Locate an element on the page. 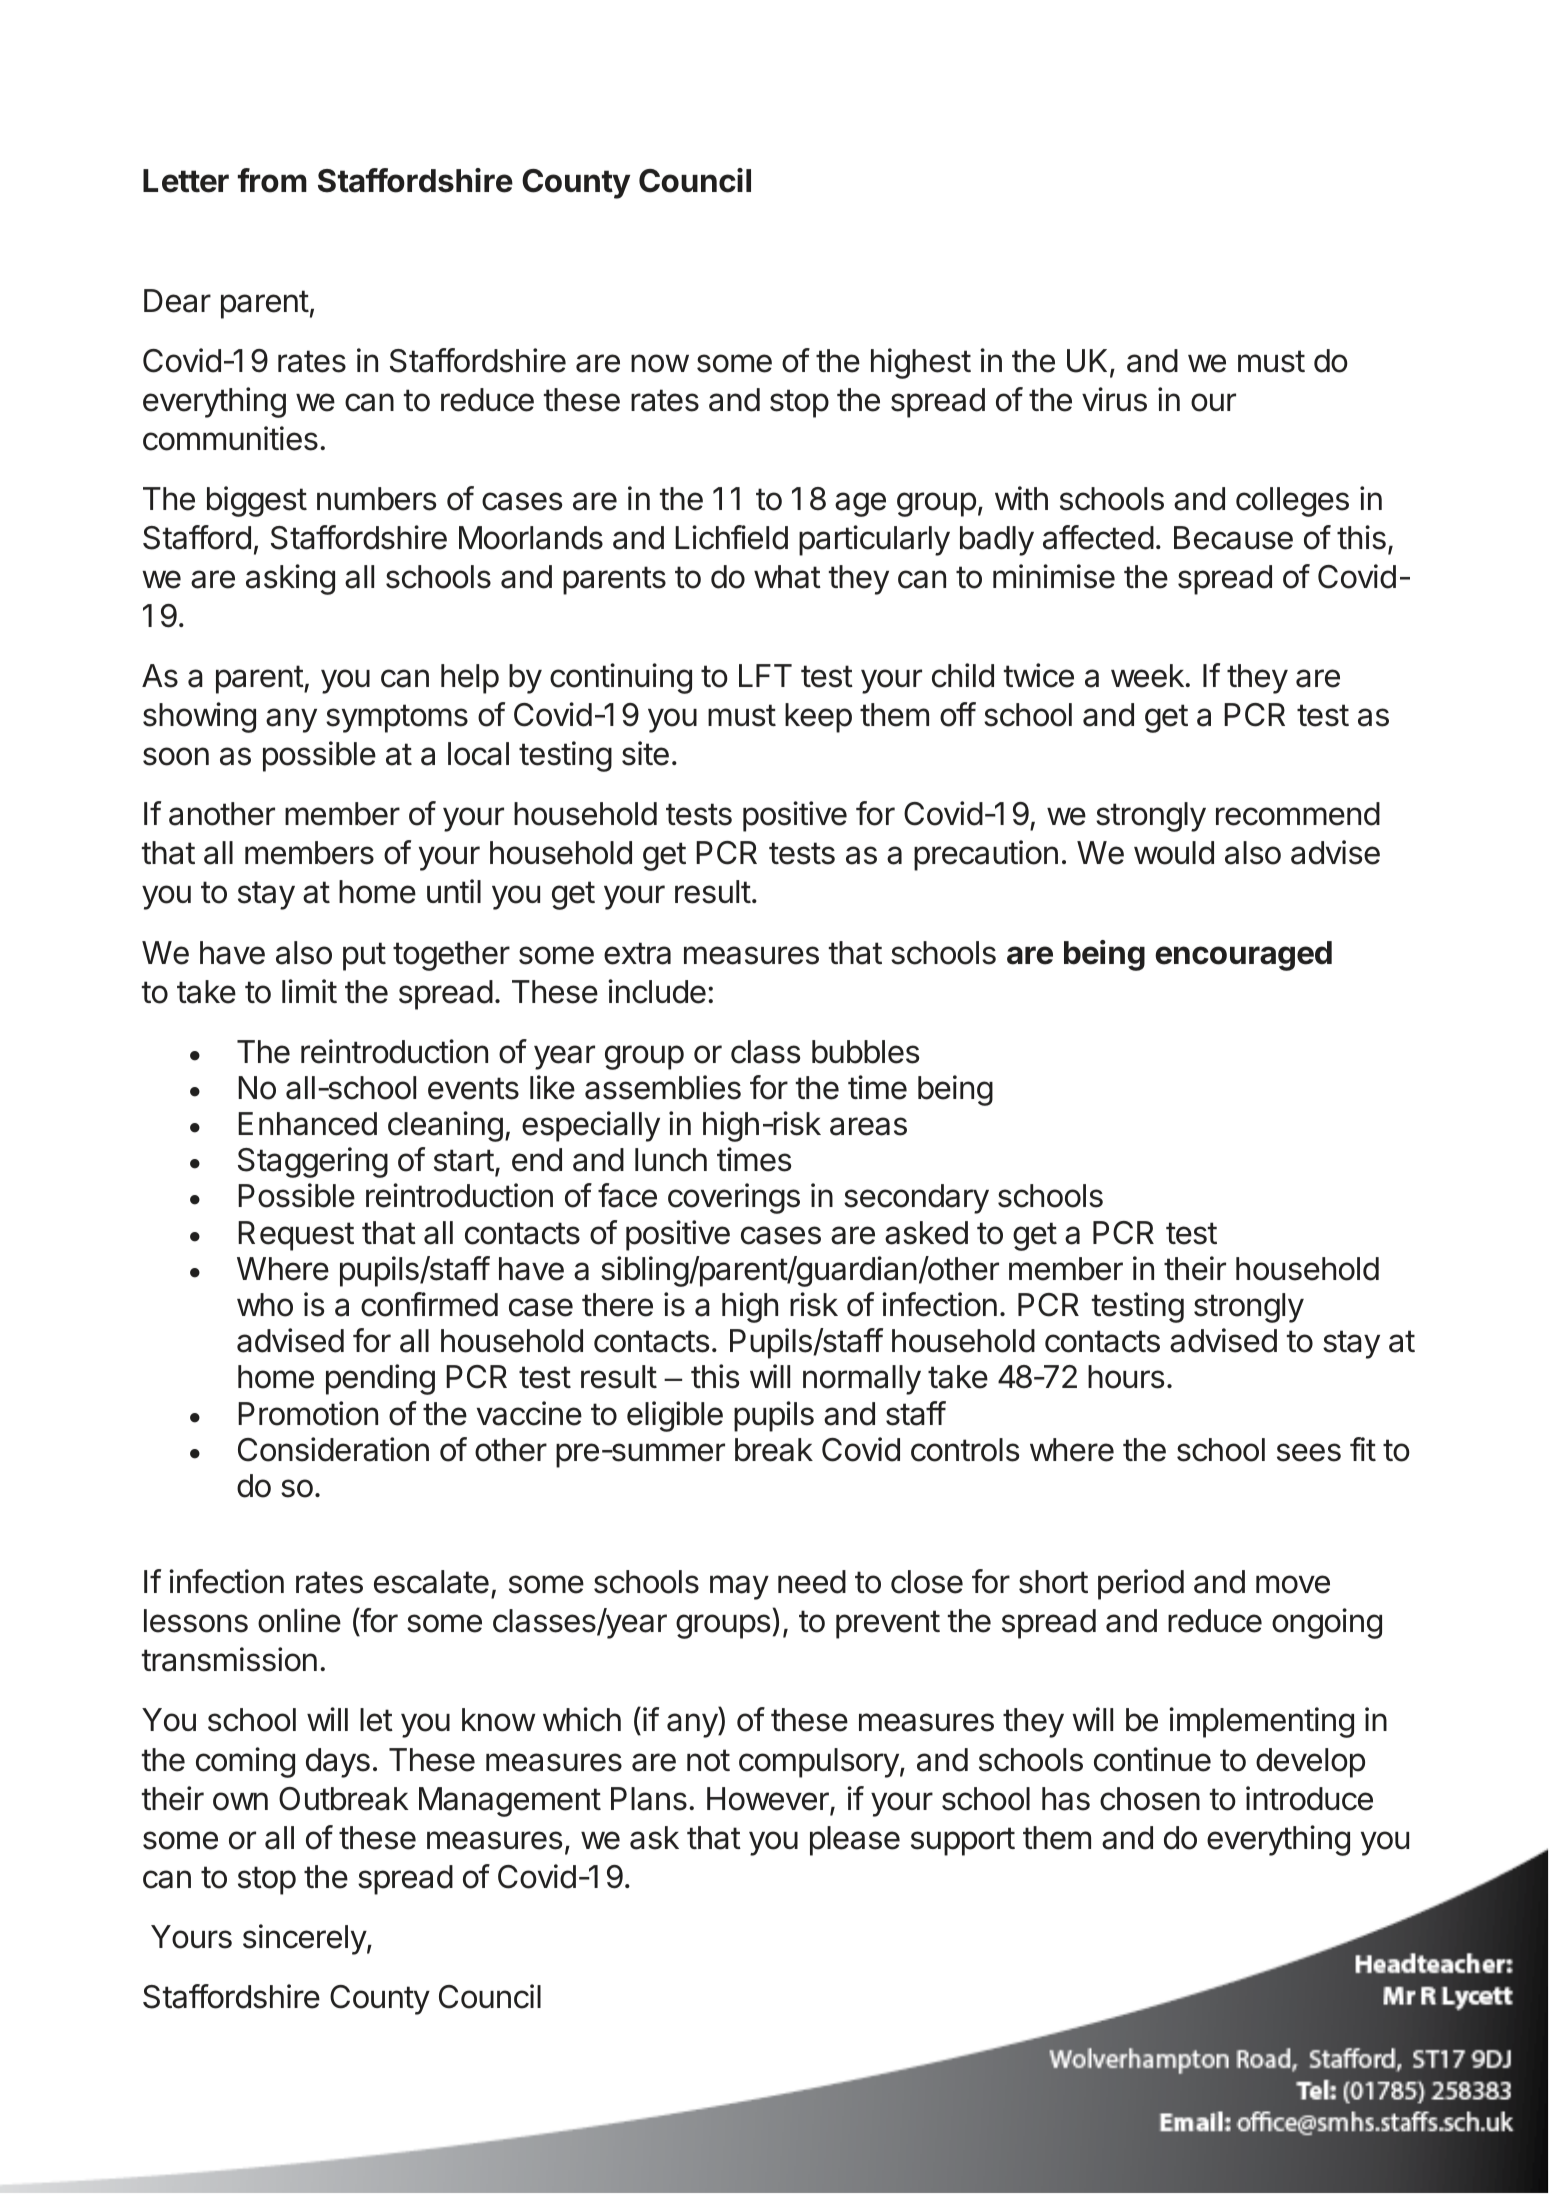  coverings is located at coordinates (734, 1198).
